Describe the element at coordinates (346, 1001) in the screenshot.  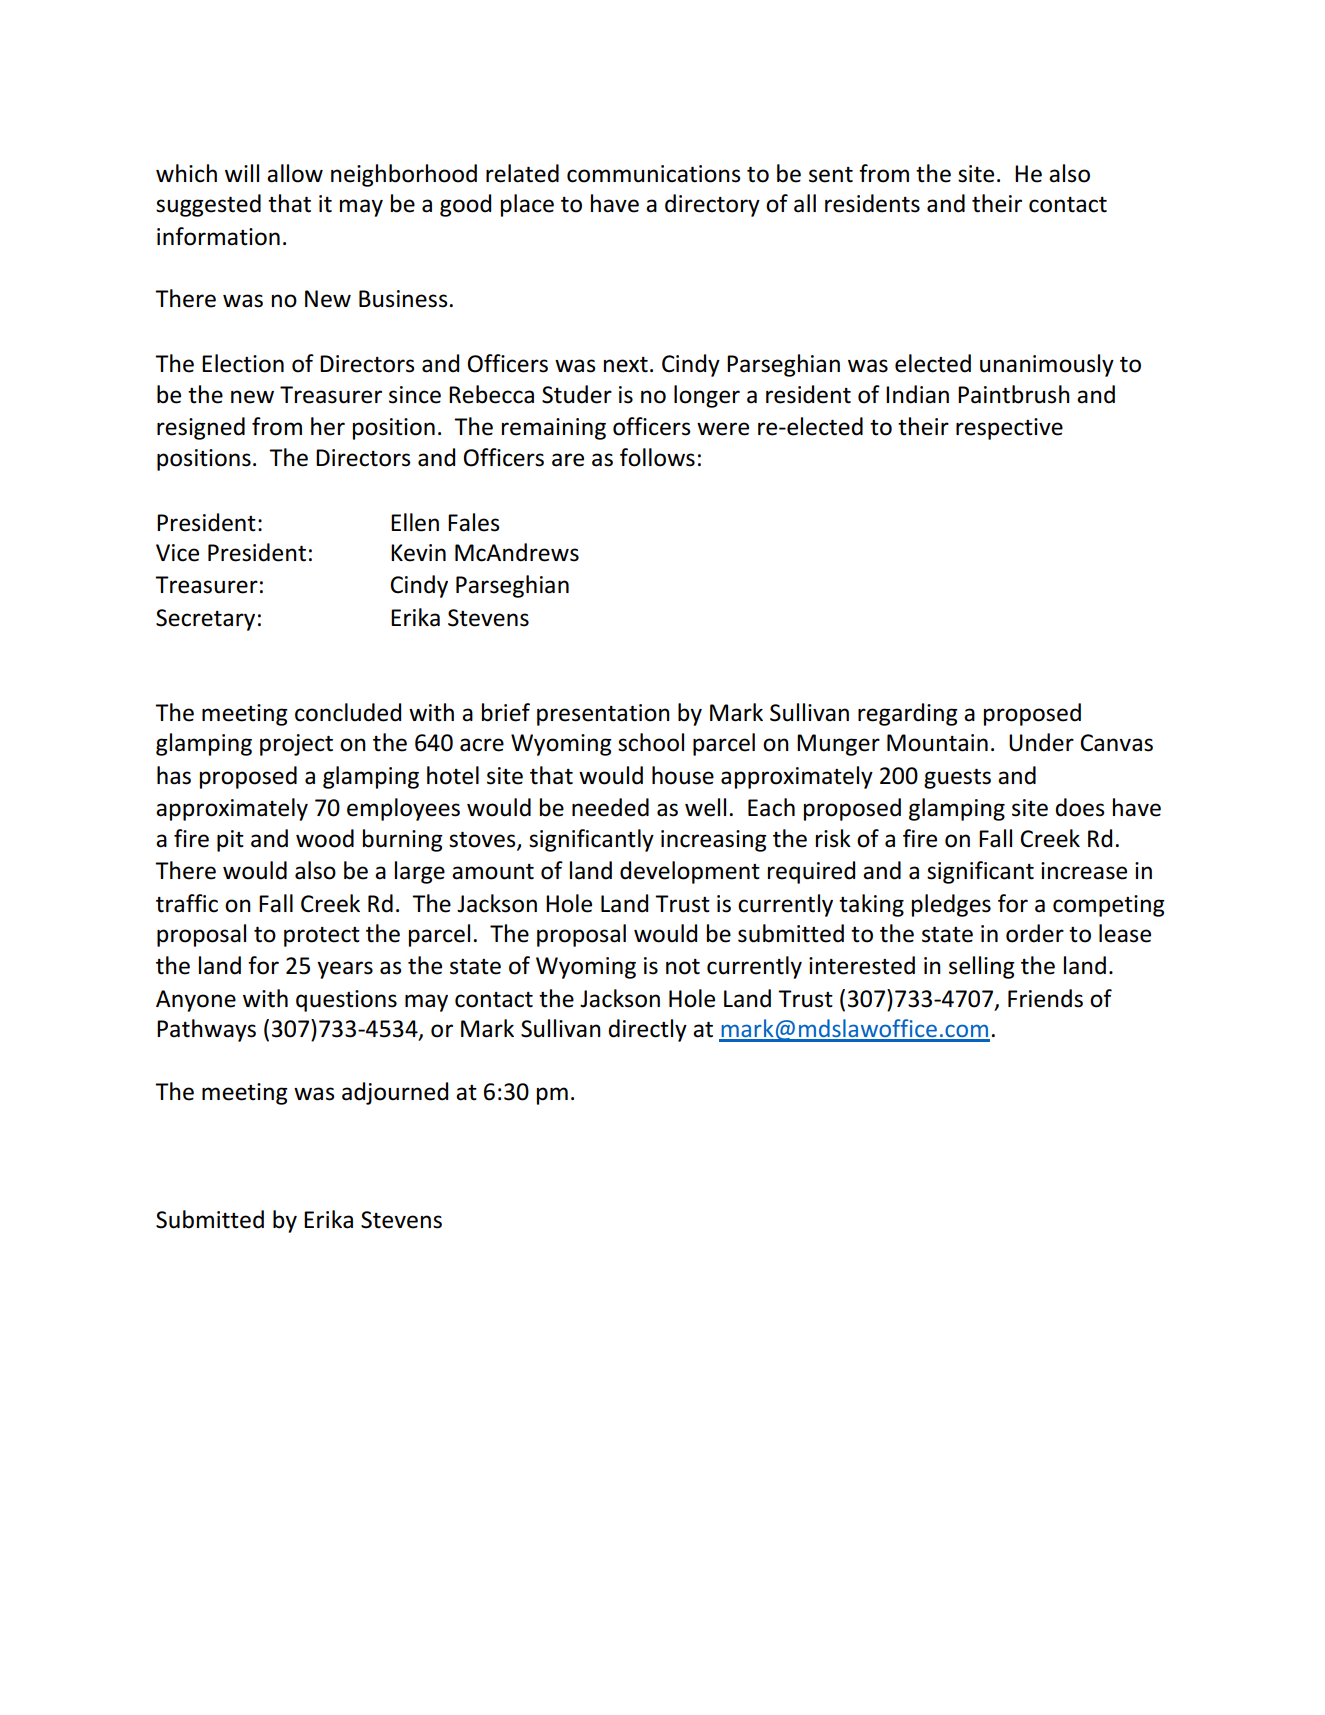
I see `questions` at that location.
